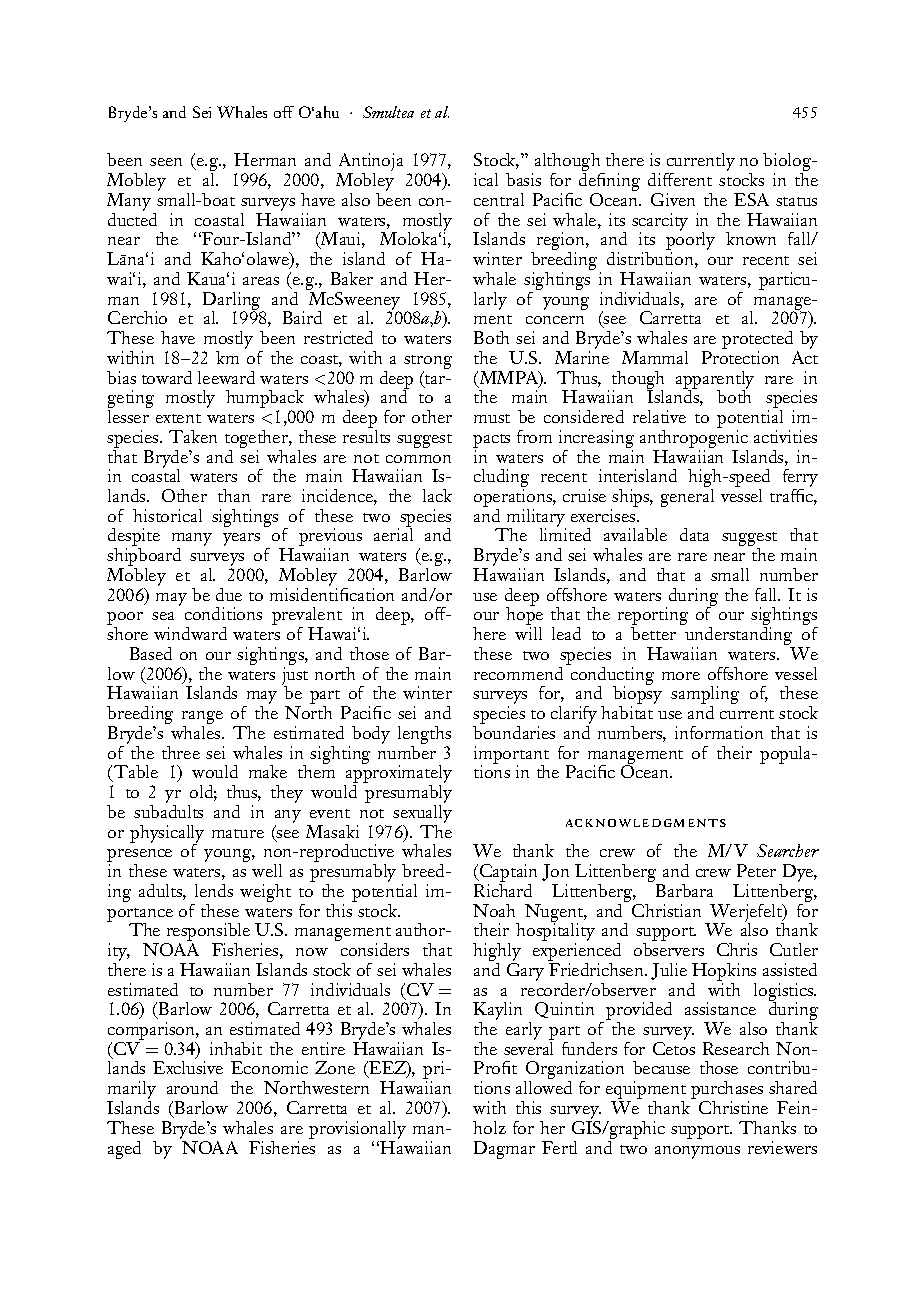  I want to click on central, so click(499, 199).
